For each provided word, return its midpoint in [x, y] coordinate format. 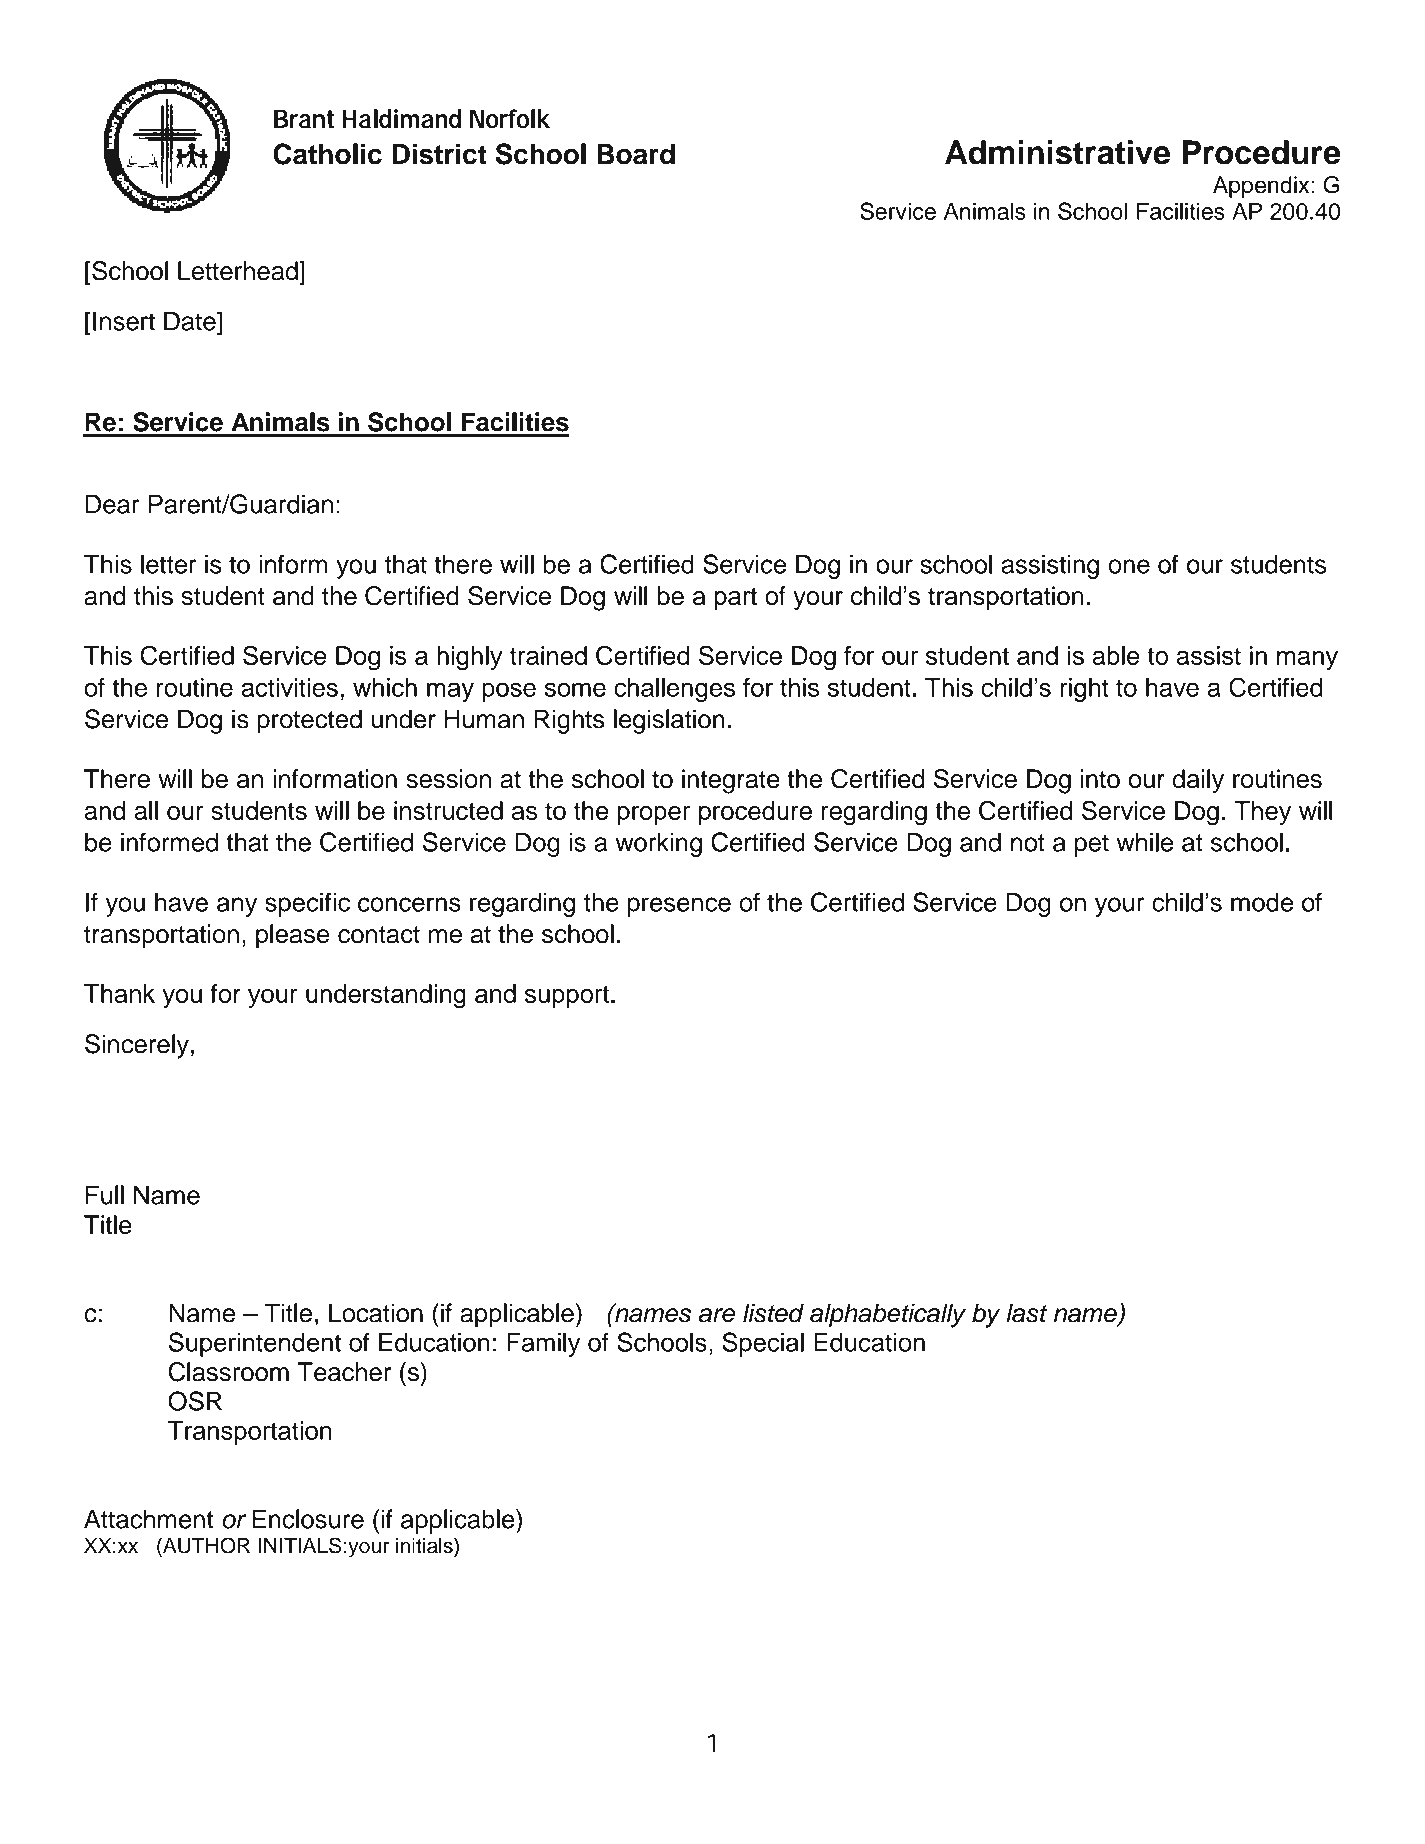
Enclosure [308, 1519]
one [1129, 566]
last [1026, 1313]
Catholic [327, 154]
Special [763, 1344]
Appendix [1261, 187]
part [735, 599]
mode [1262, 902]
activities [290, 687]
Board [636, 154]
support [567, 996]
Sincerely [137, 1046]
